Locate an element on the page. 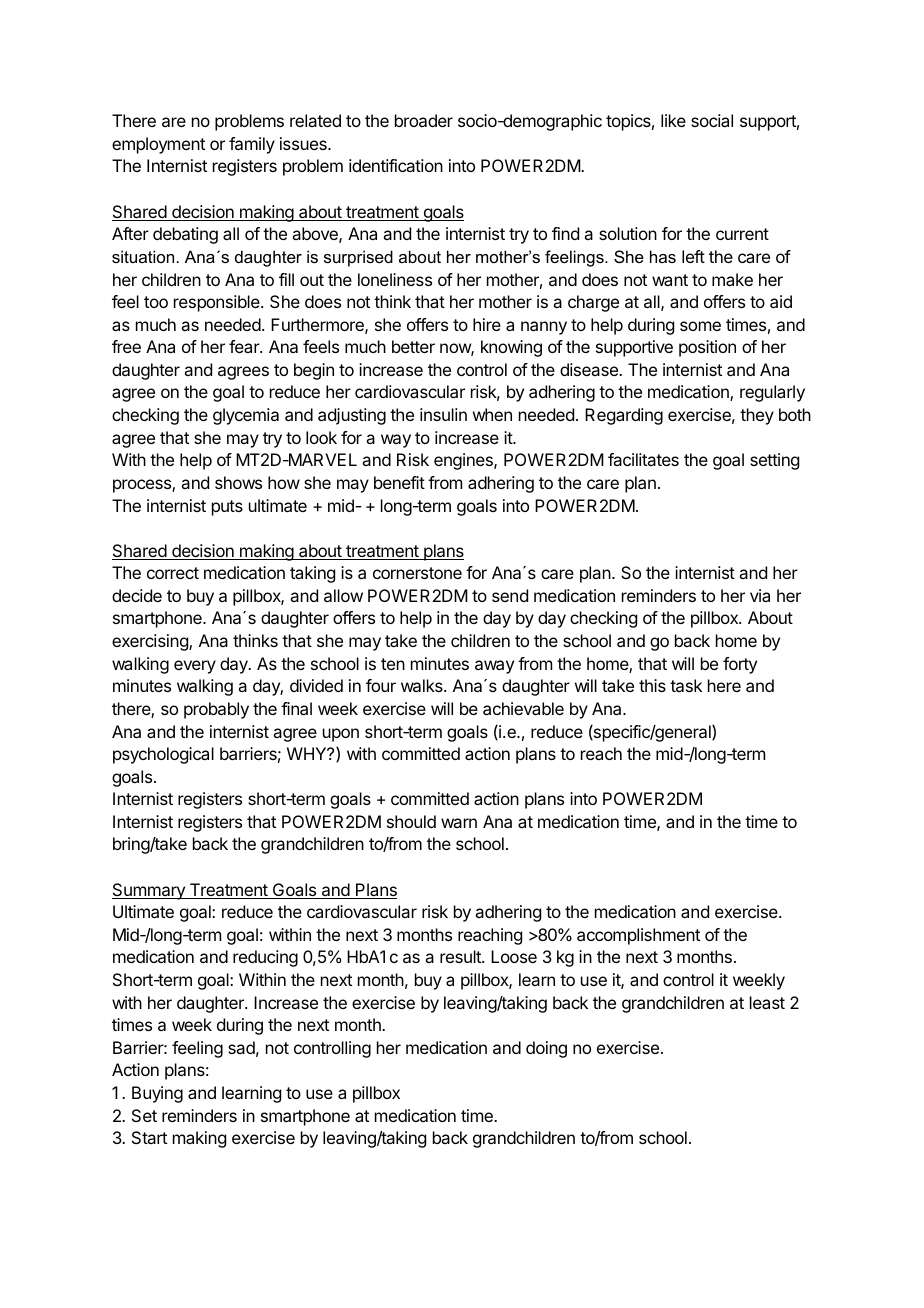 Image resolution: width=924 pixels, height=1308 pixels. warn is located at coordinates (459, 823).
